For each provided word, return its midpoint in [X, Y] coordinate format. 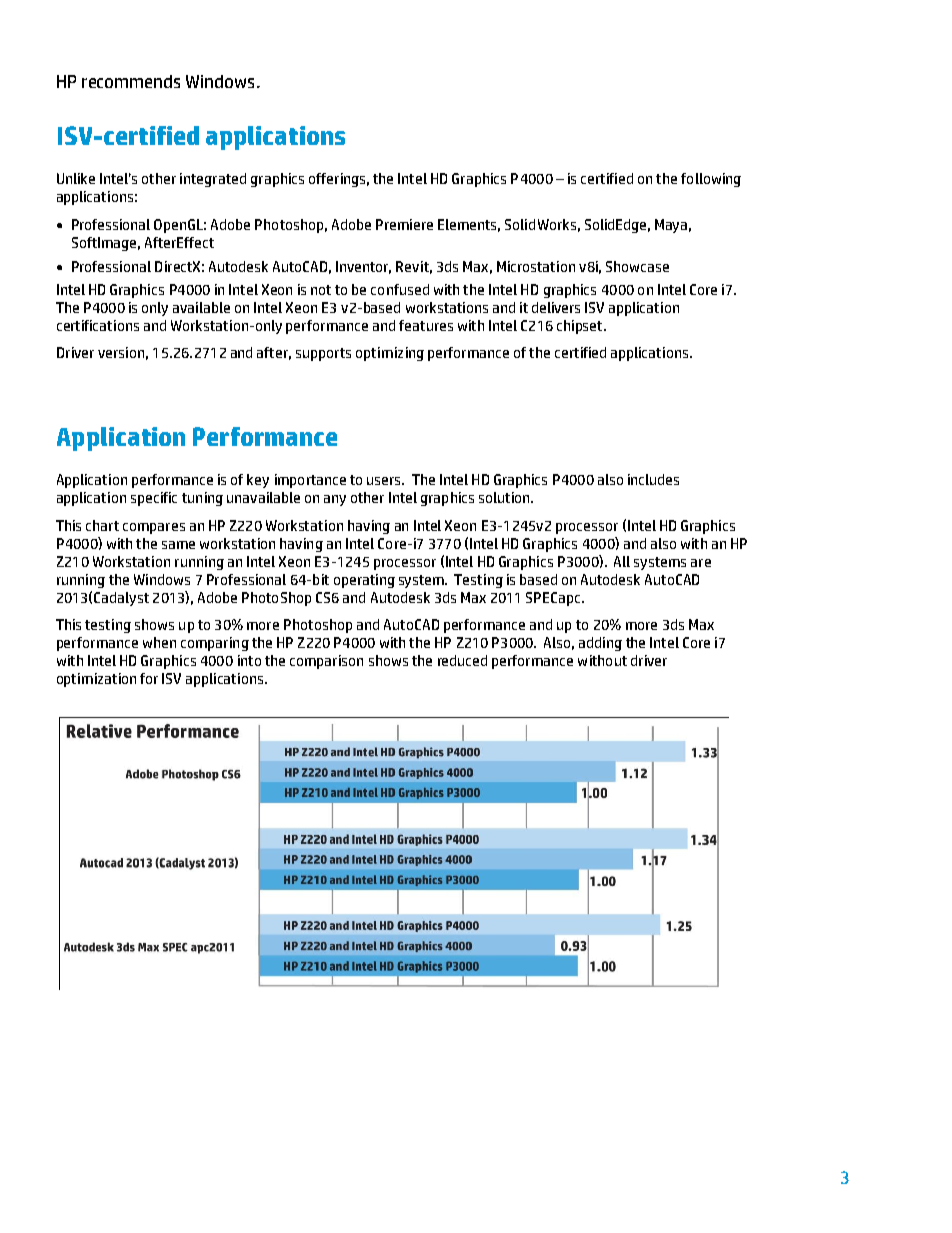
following [711, 180]
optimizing [390, 354]
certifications [98, 325]
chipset [581, 327]
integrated [213, 180]
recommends [131, 81]
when [159, 642]
